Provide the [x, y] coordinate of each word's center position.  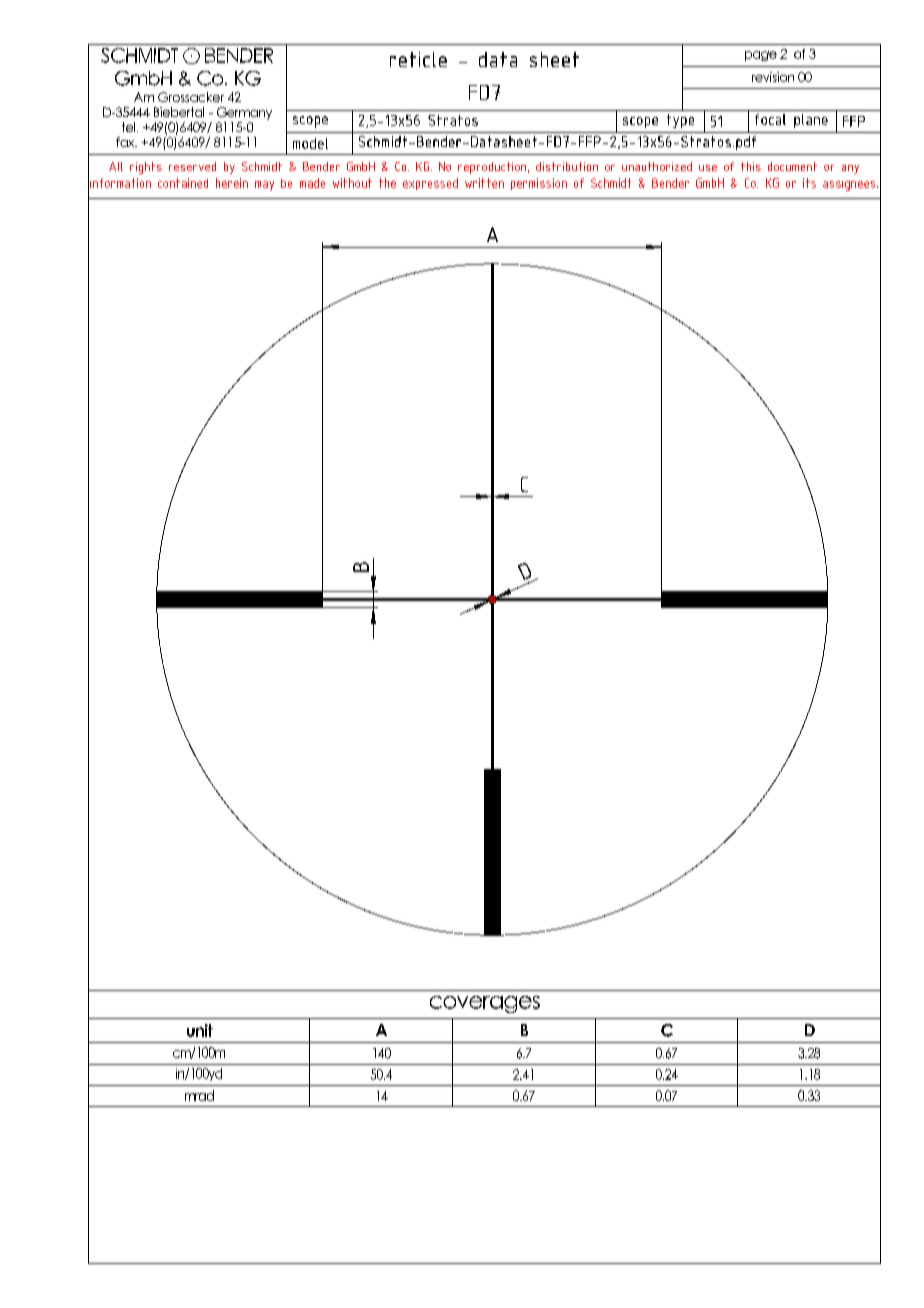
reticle [418, 59]
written [484, 183]
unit [200, 1030]
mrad [199, 1095]
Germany [244, 113]
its [809, 183]
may [264, 186]
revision [773, 77]
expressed [430, 184]
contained [183, 183]
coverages [485, 1004]
